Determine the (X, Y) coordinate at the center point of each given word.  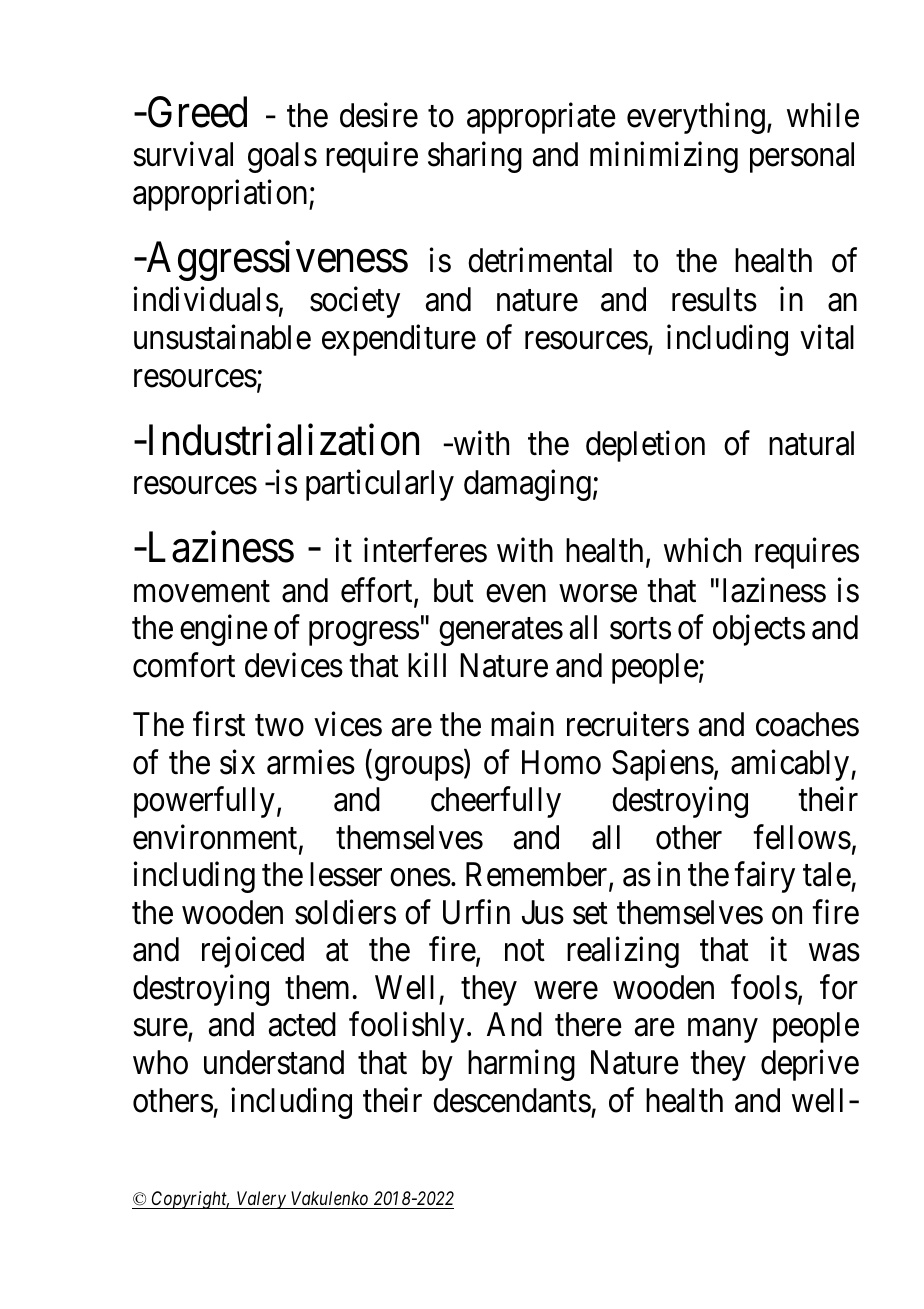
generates (501, 632)
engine (224, 630)
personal (802, 157)
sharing (475, 157)
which (702, 550)
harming (521, 1065)
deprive (810, 1065)
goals (282, 157)
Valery (261, 1200)
